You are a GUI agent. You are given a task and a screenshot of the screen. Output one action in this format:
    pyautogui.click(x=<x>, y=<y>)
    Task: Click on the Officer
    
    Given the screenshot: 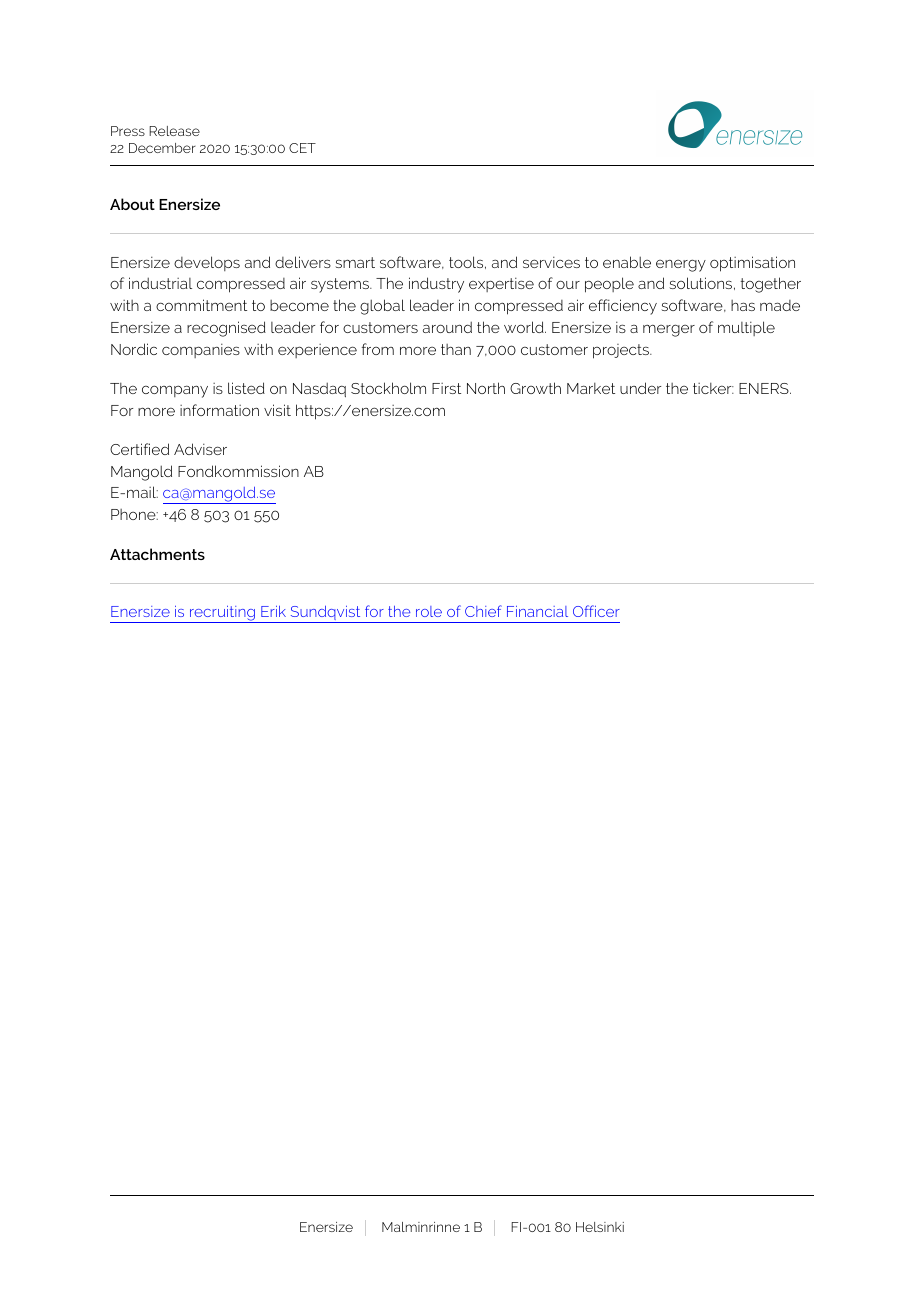 What is the action you would take?
    pyautogui.click(x=596, y=611)
